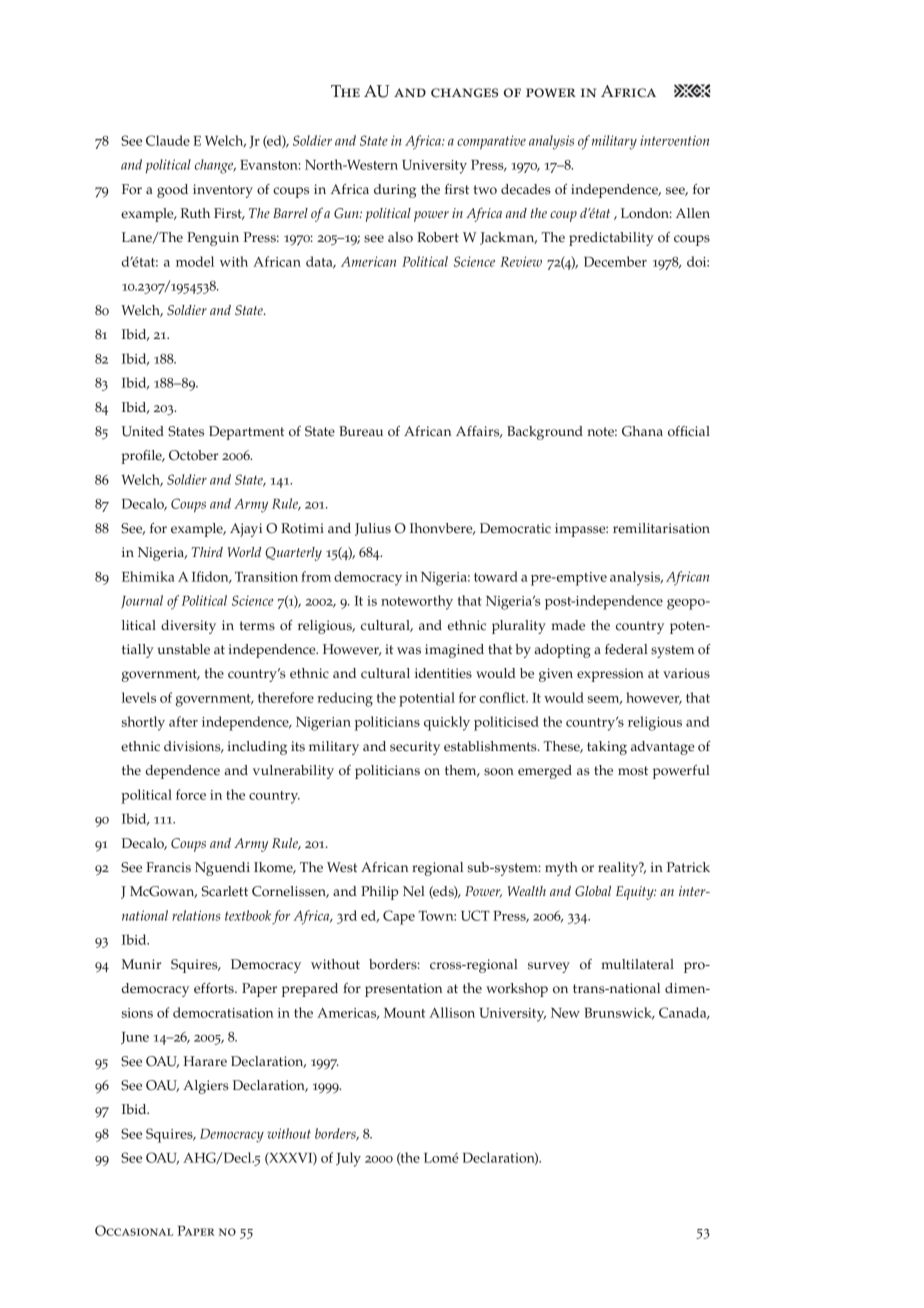 The height and width of the document is (1308, 924). I want to click on predictability, so click(611, 239).
